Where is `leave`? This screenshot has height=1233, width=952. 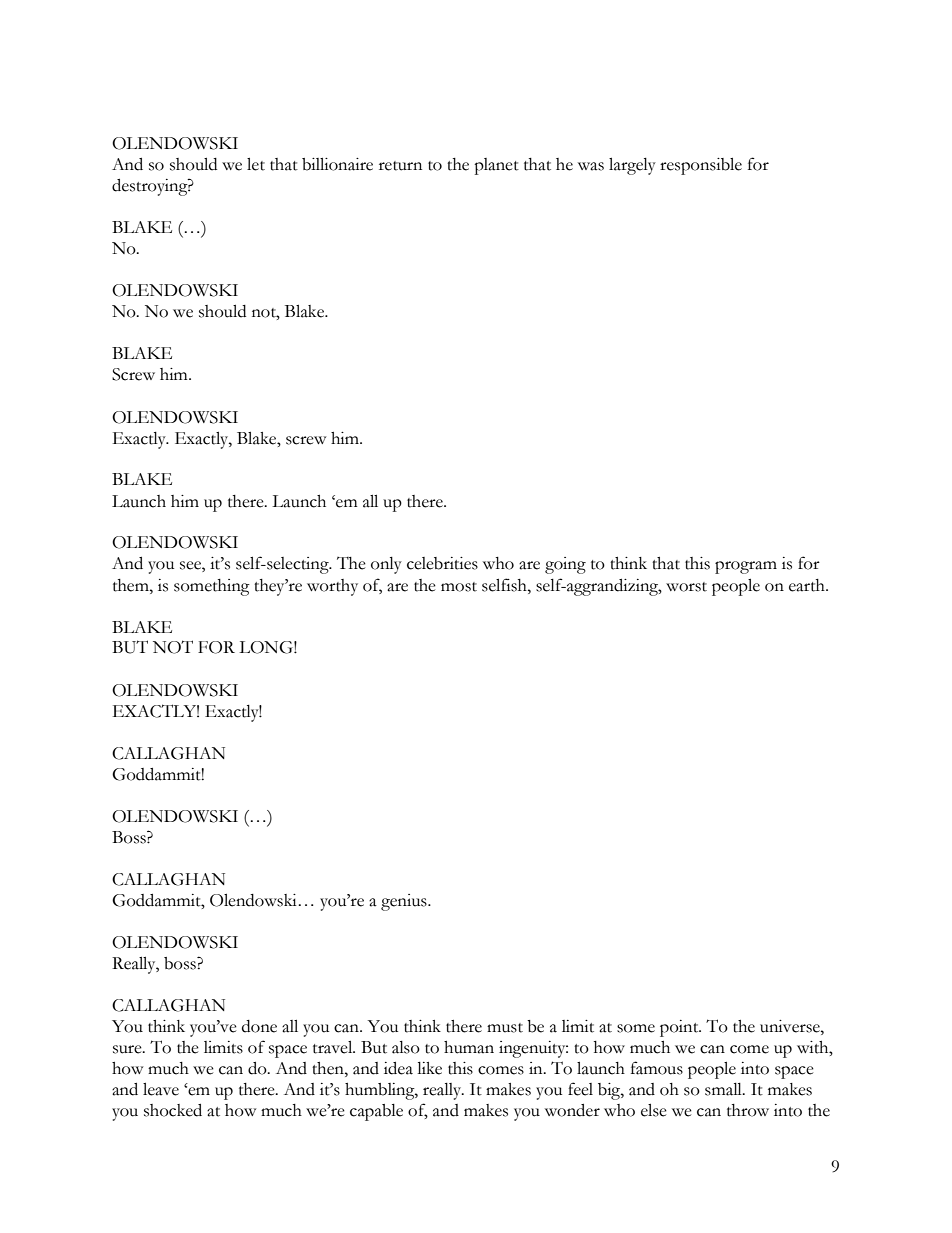
leave is located at coordinates (161, 1089).
